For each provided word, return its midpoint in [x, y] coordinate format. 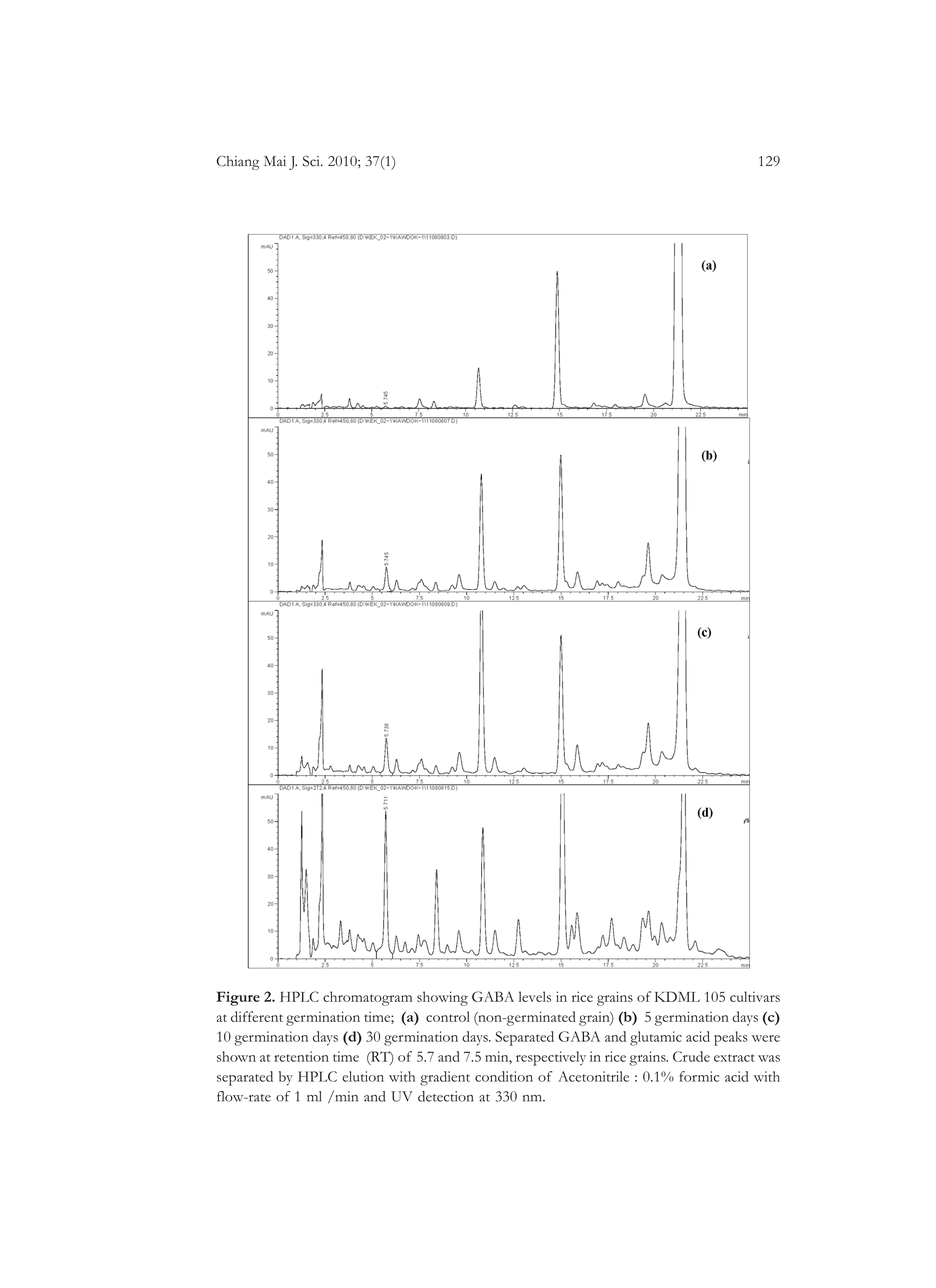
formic [699, 1076]
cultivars [755, 996]
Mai [275, 161]
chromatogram [367, 998]
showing [442, 998]
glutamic [656, 1038]
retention [301, 1056]
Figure [238, 998]
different [257, 1016]
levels [535, 996]
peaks [731, 1038]
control [448, 1016]
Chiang [238, 163]
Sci [312, 161]
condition [504, 1076]
